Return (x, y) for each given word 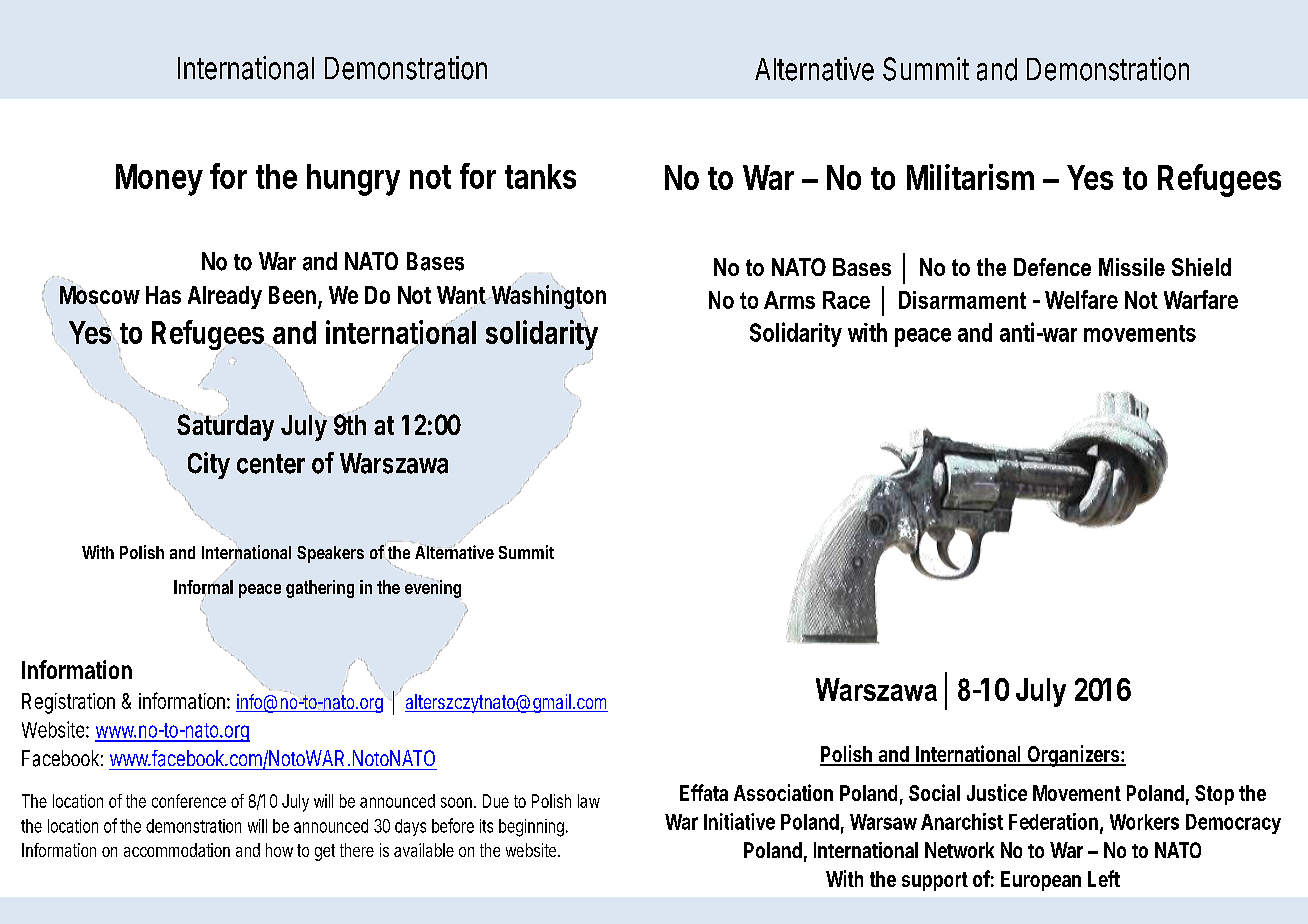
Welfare (1081, 299)
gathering (320, 589)
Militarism (970, 177)
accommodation (177, 850)
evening (433, 589)
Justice (997, 792)
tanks (540, 176)
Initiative (739, 821)
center (271, 464)
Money (159, 180)
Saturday (225, 427)
